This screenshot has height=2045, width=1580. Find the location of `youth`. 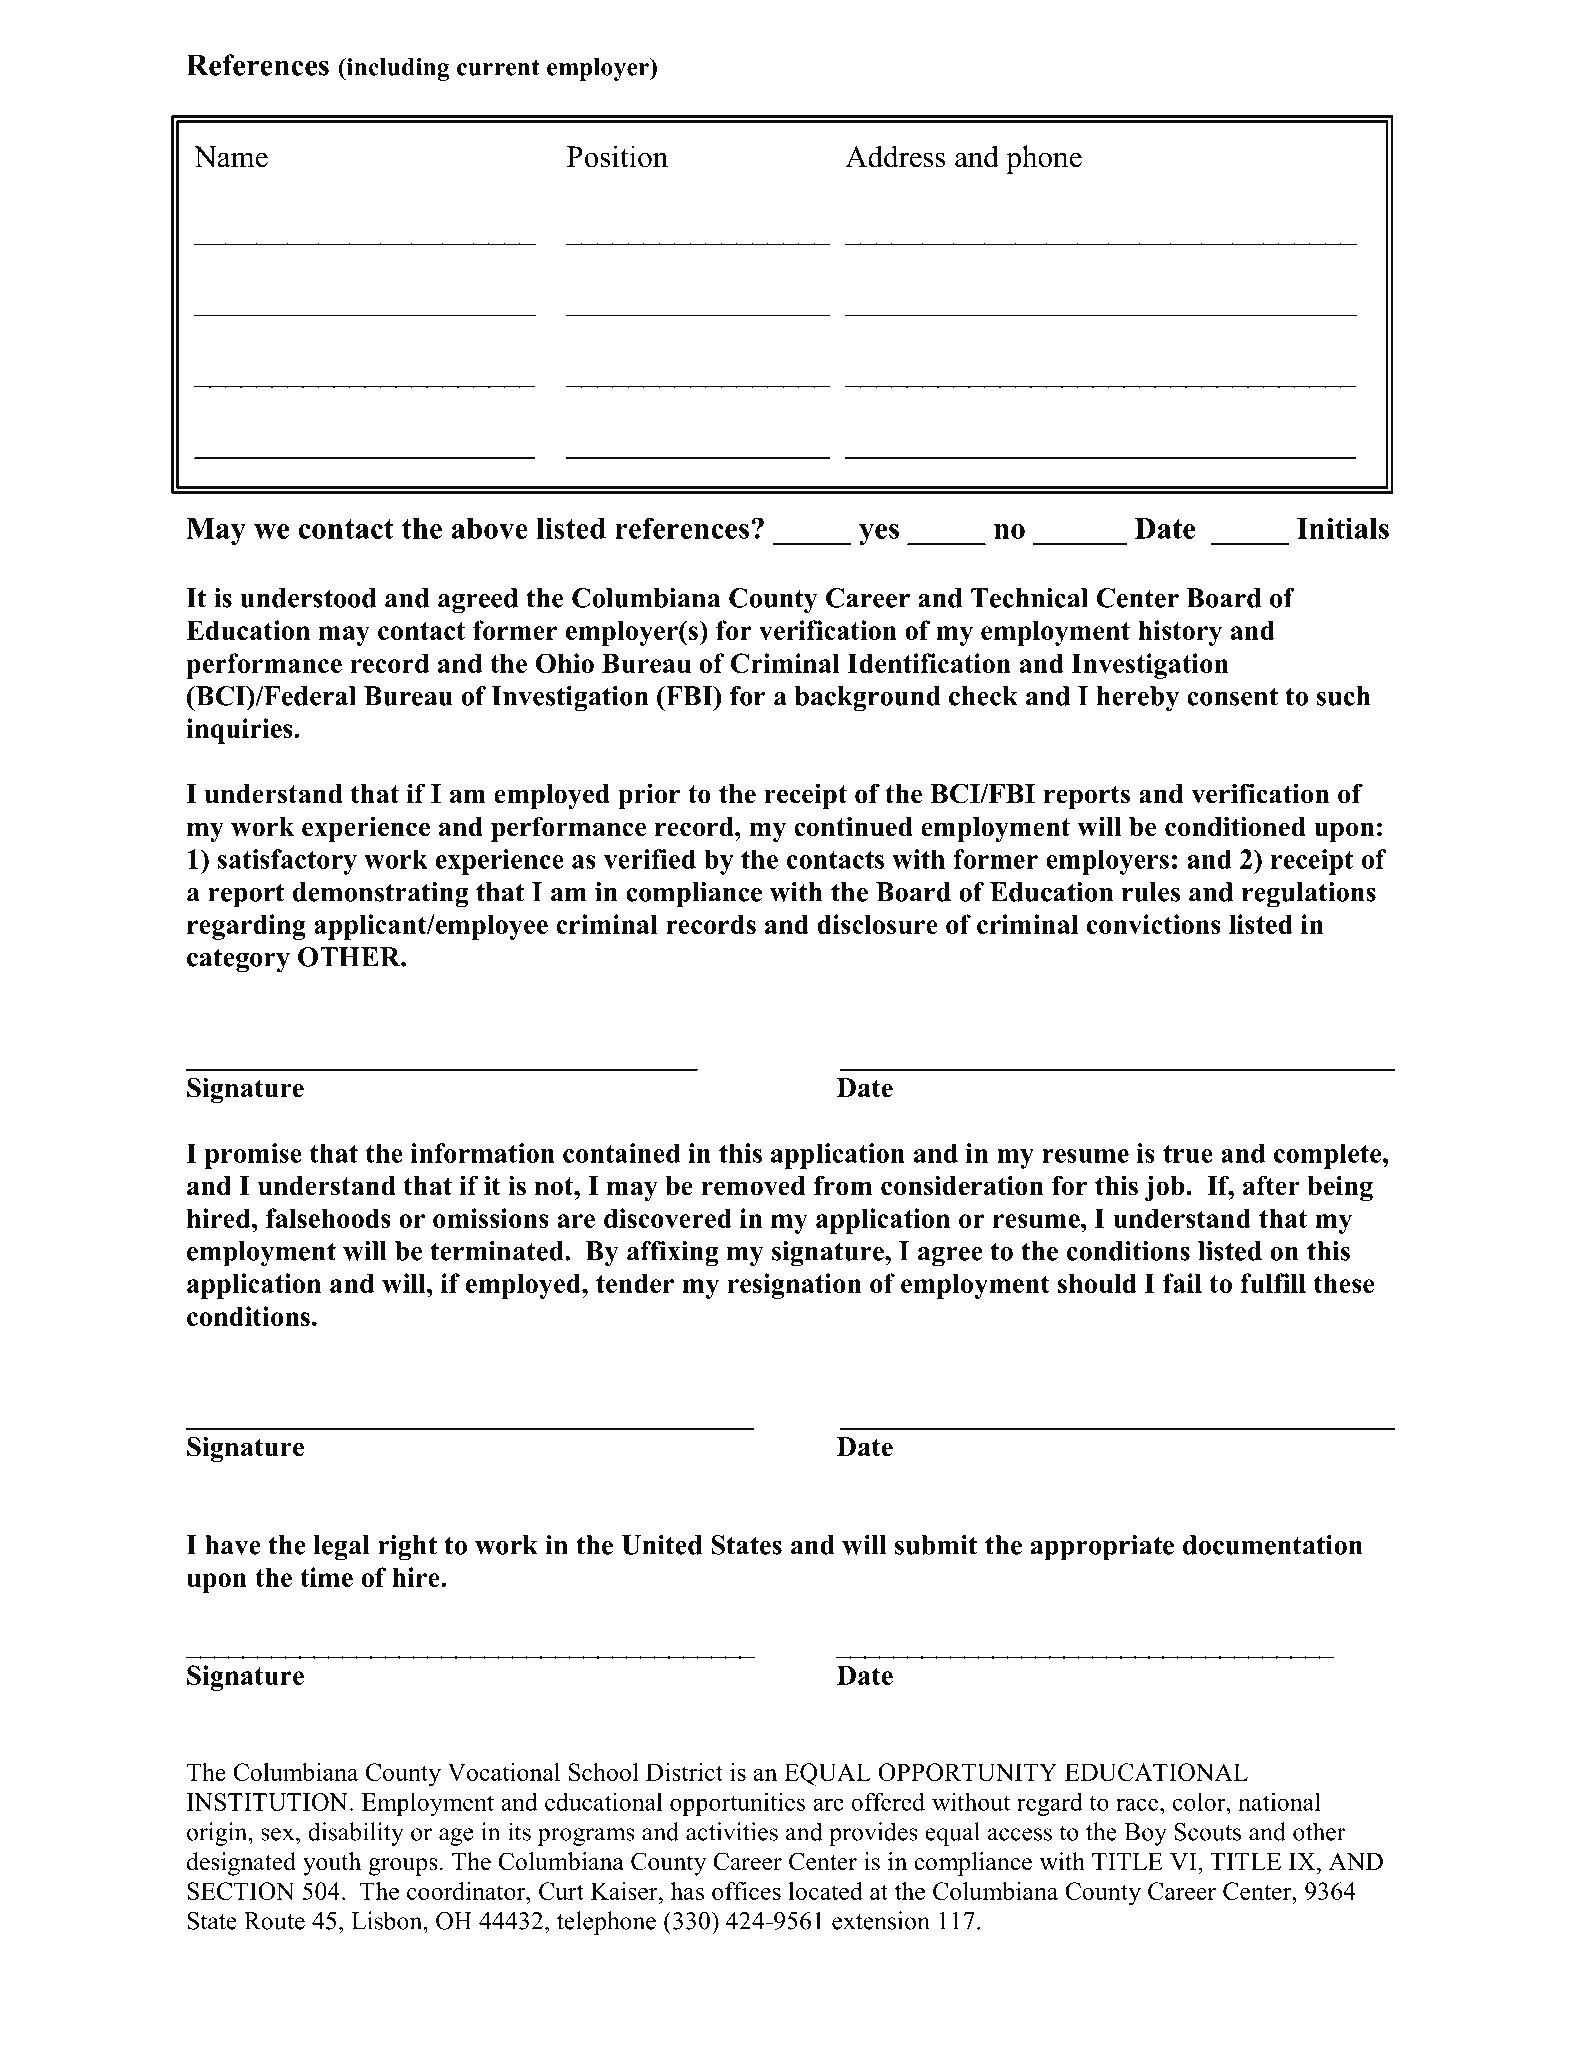

youth is located at coordinates (332, 1864).
